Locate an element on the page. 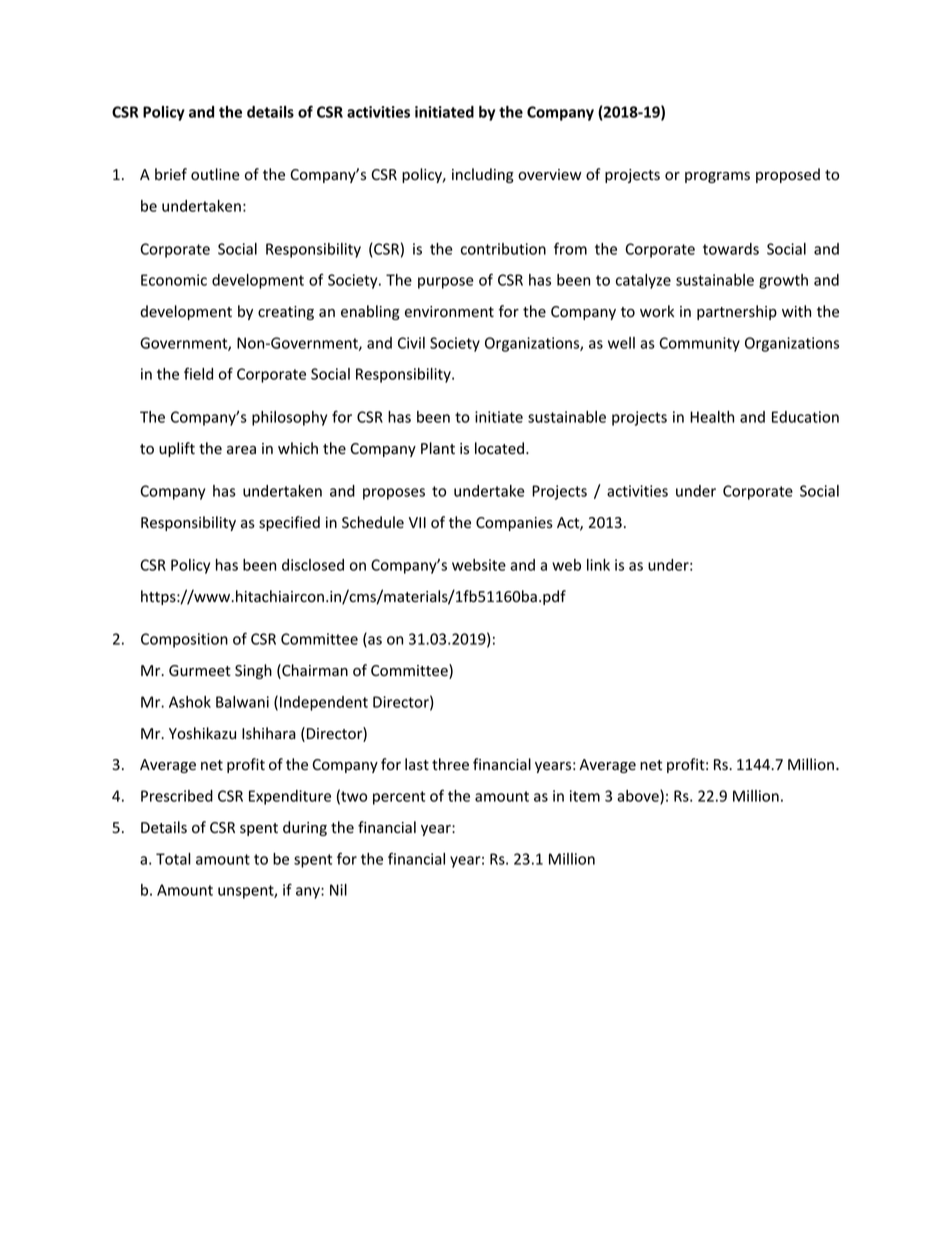 The height and width of the document is (1233, 952). Singh is located at coordinates (253, 671).
